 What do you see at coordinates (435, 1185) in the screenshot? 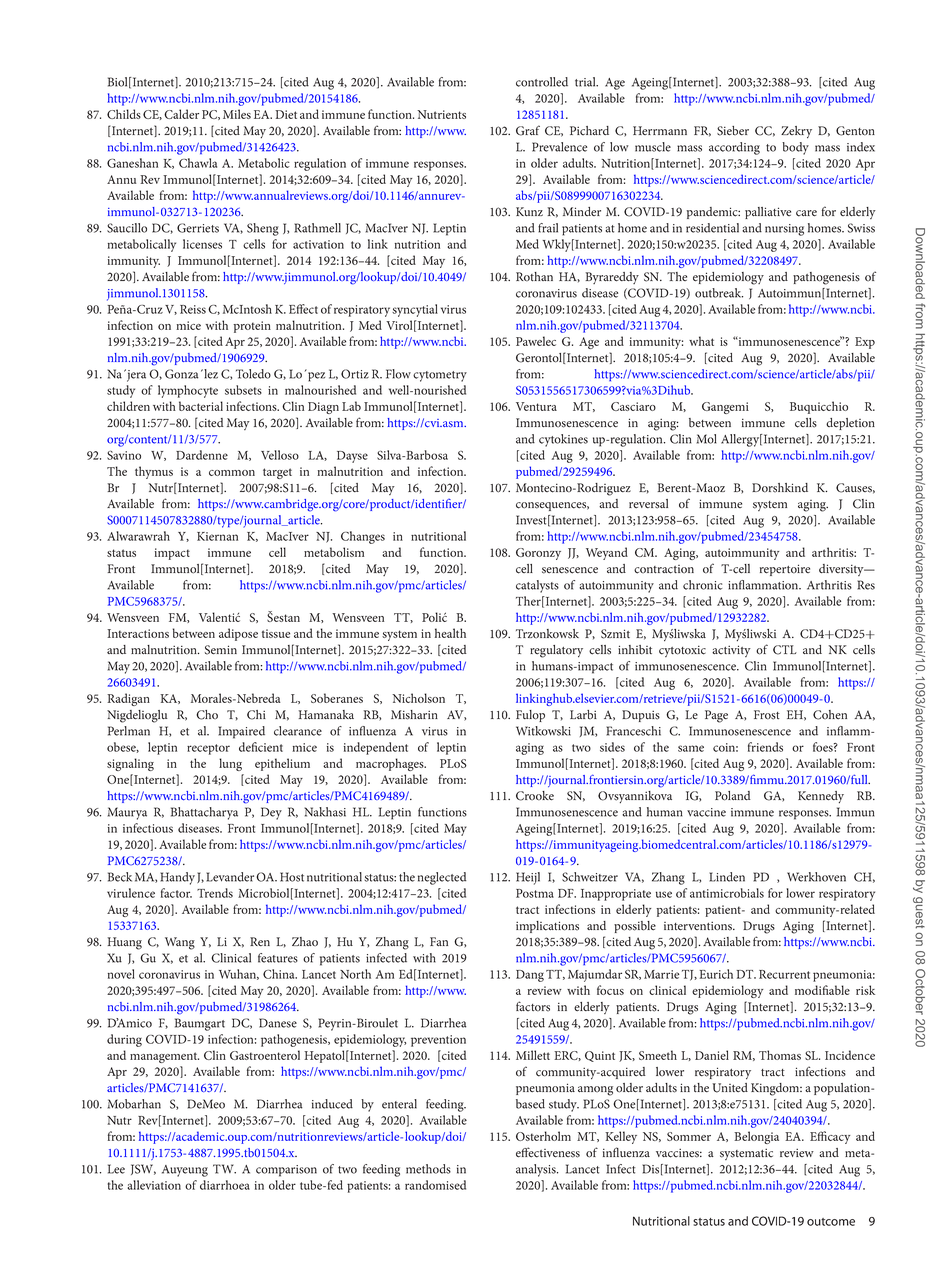
I see `randomised` at bounding box center [435, 1185].
